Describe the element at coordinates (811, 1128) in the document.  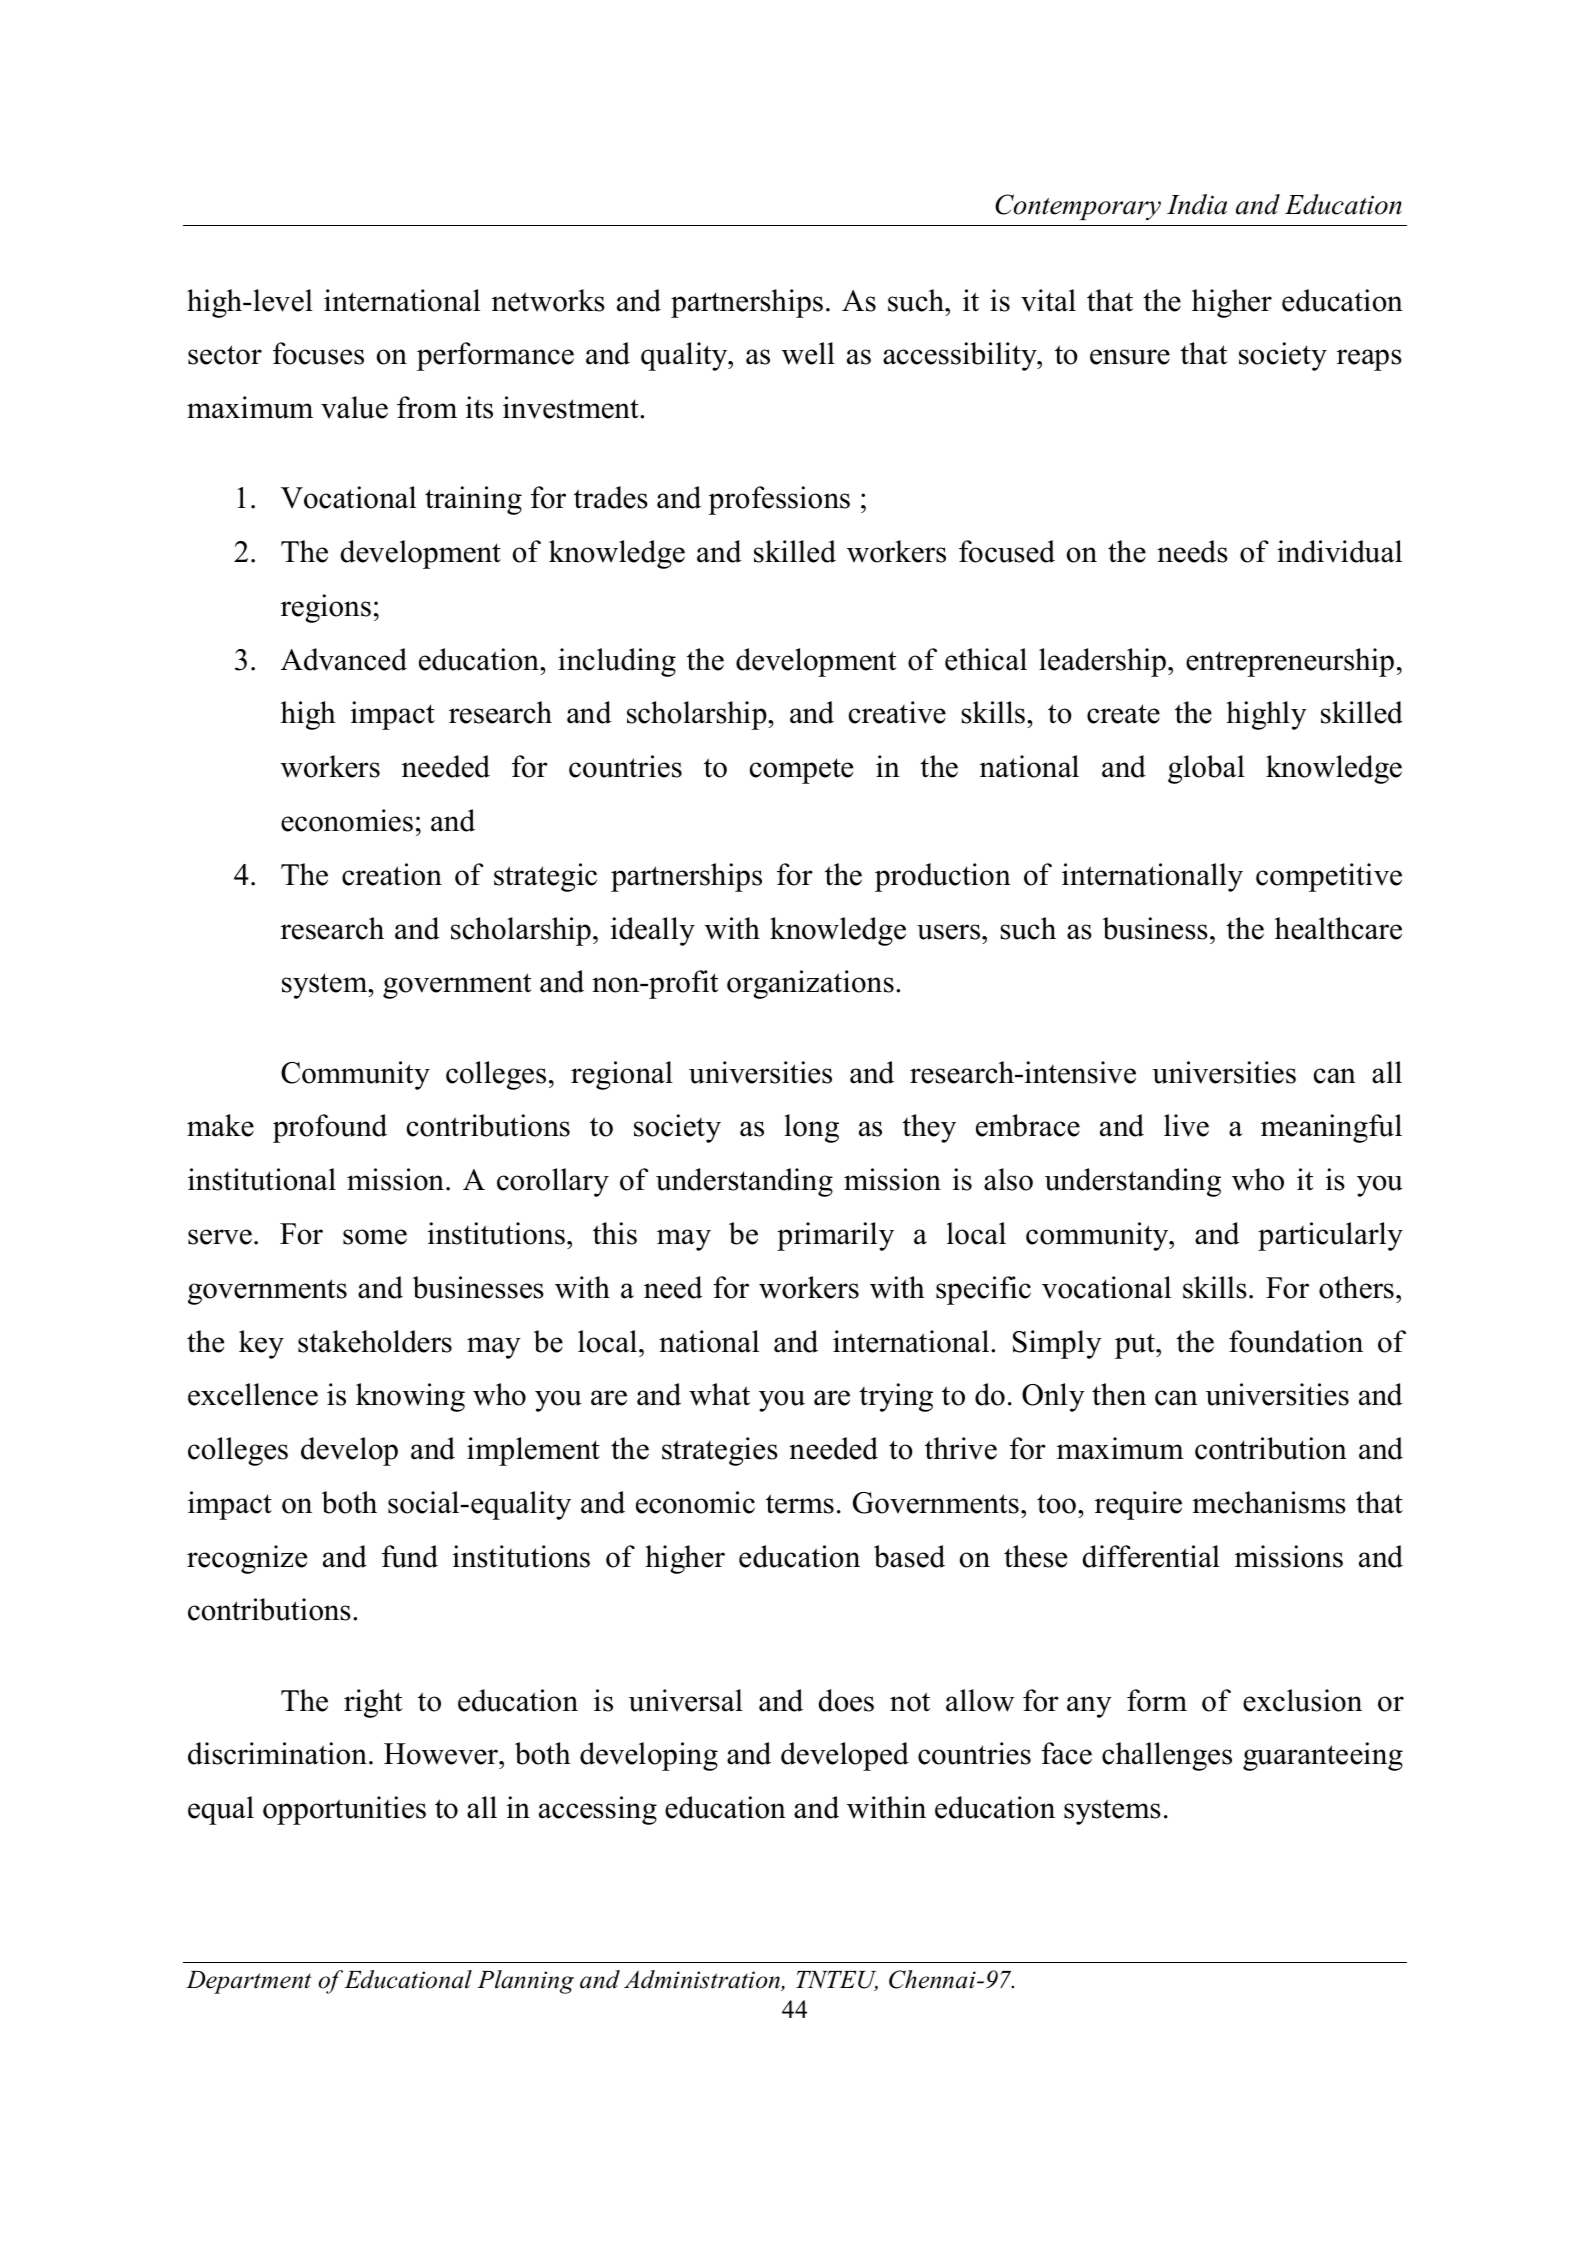
I see `long` at that location.
